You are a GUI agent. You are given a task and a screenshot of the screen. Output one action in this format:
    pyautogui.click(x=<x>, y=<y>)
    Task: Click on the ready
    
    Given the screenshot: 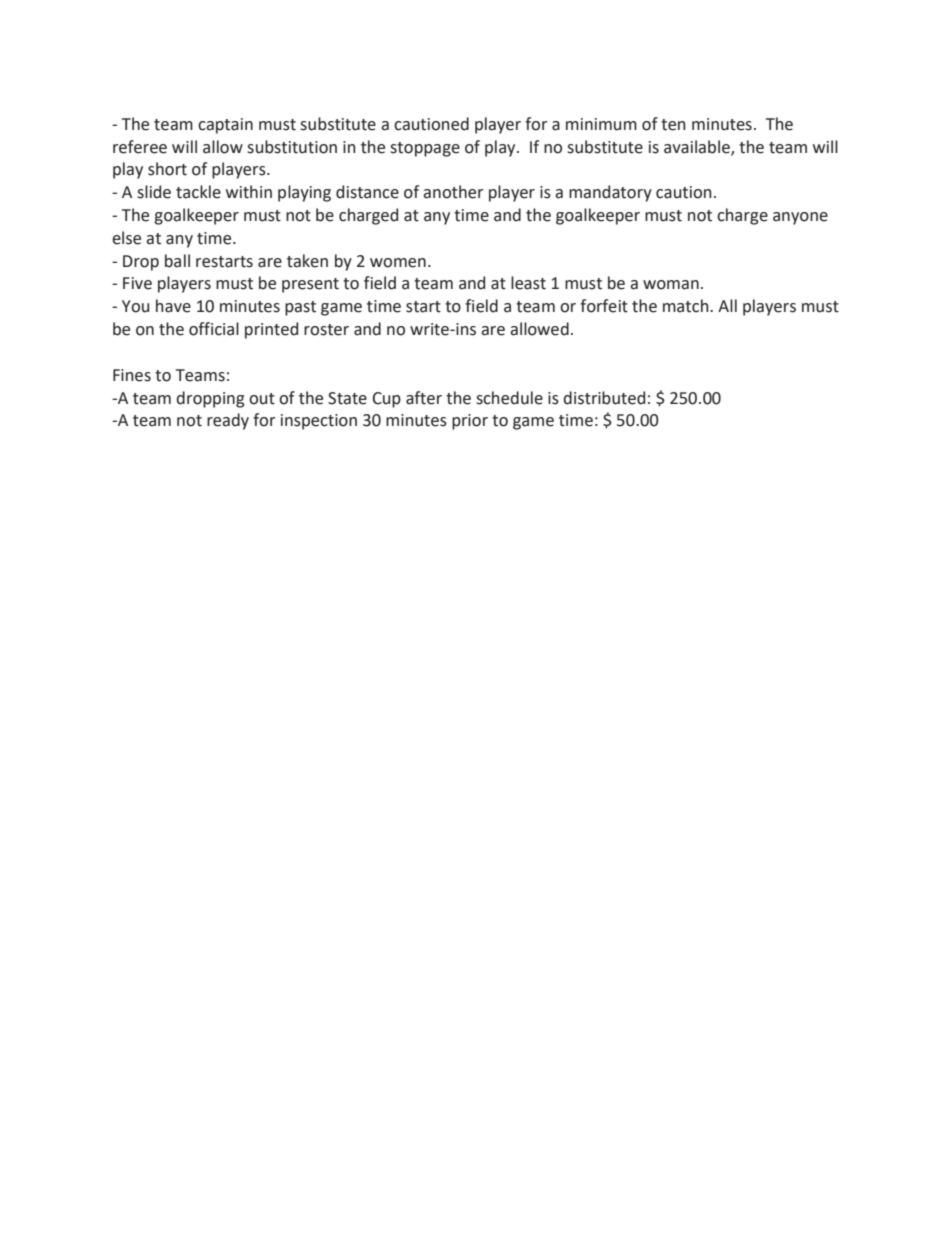 What is the action you would take?
    pyautogui.click(x=228, y=421)
